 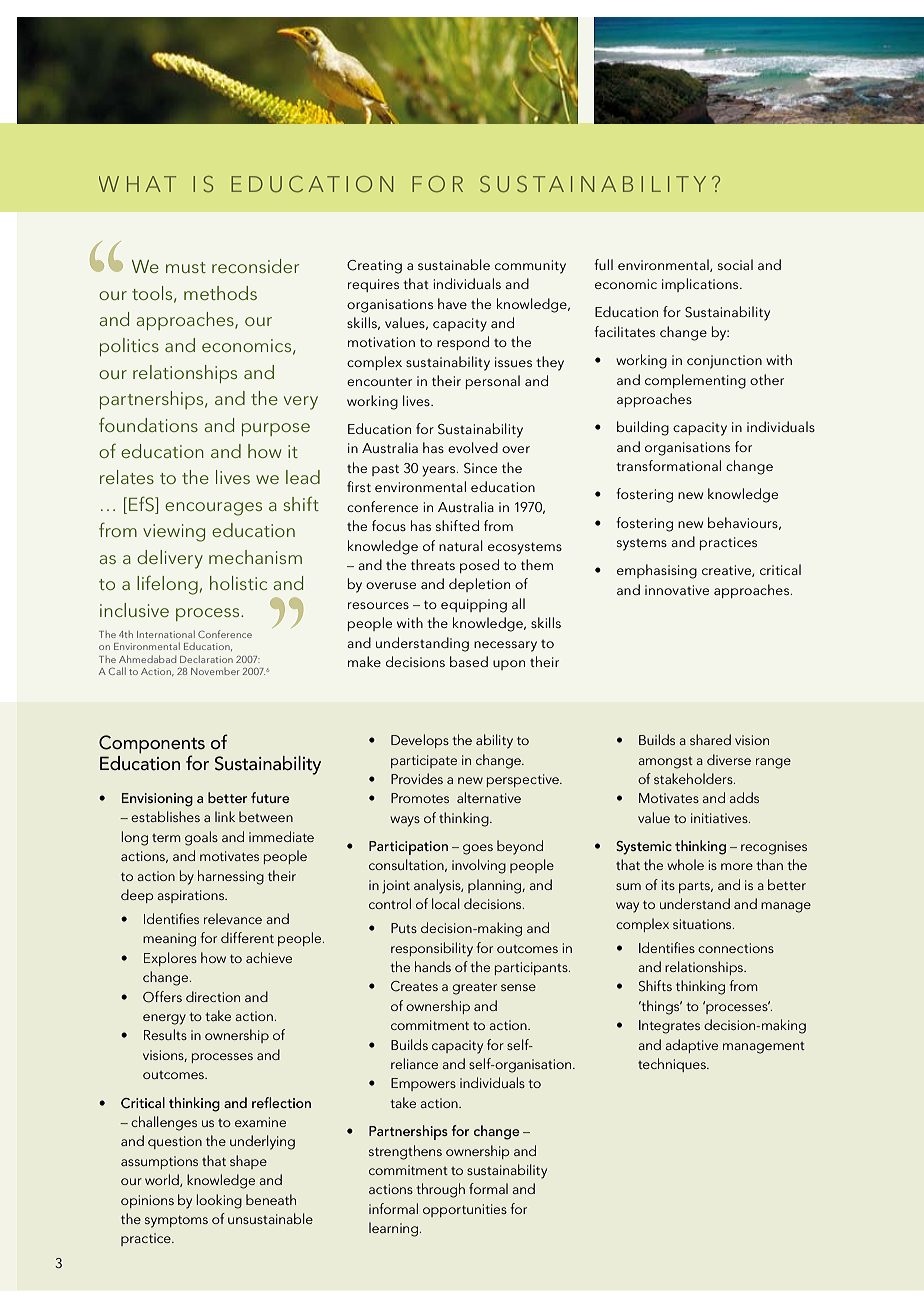 What do you see at coordinates (474, 606) in the document?
I see `equipping` at bounding box center [474, 606].
